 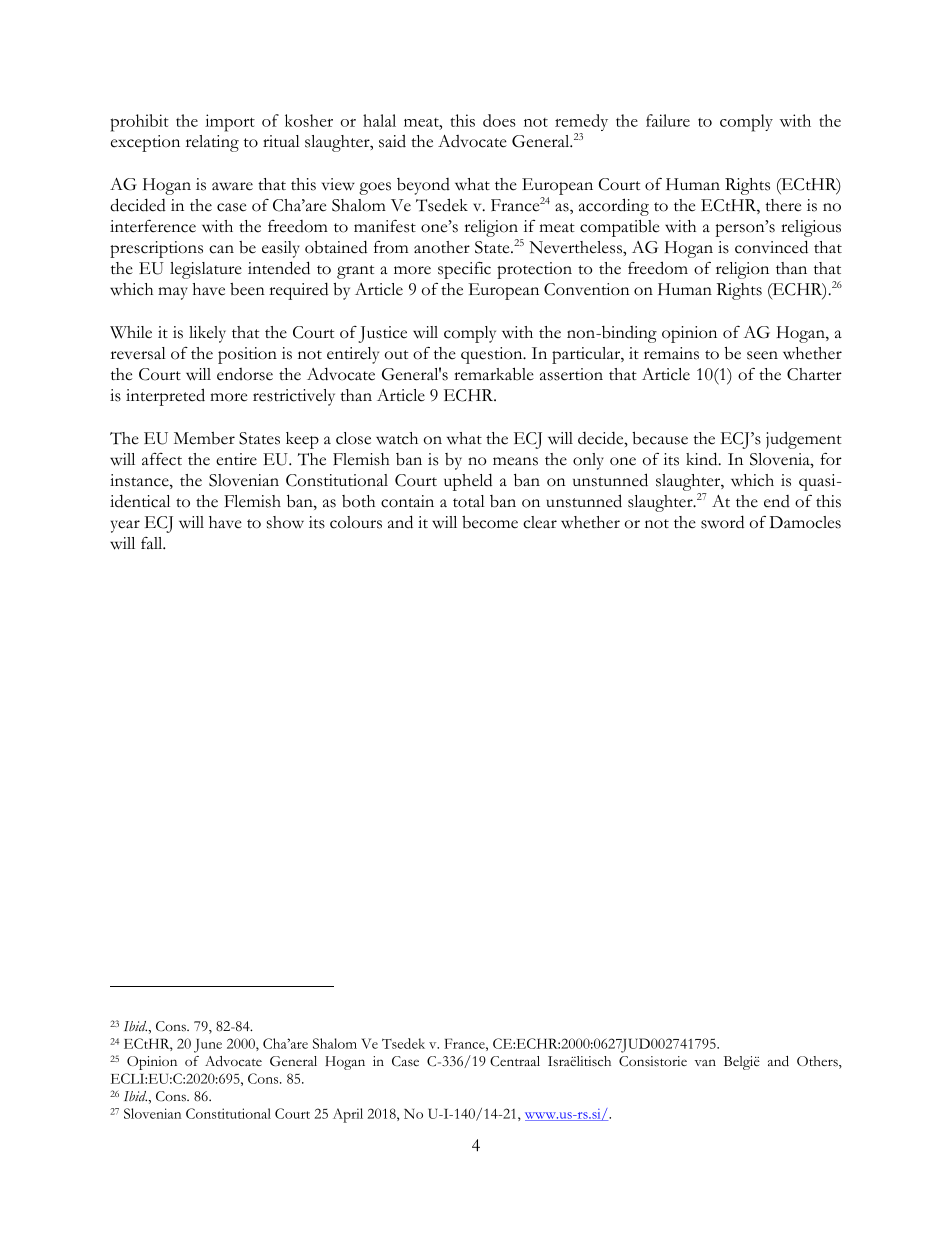 I want to click on fall, so click(x=153, y=543).
